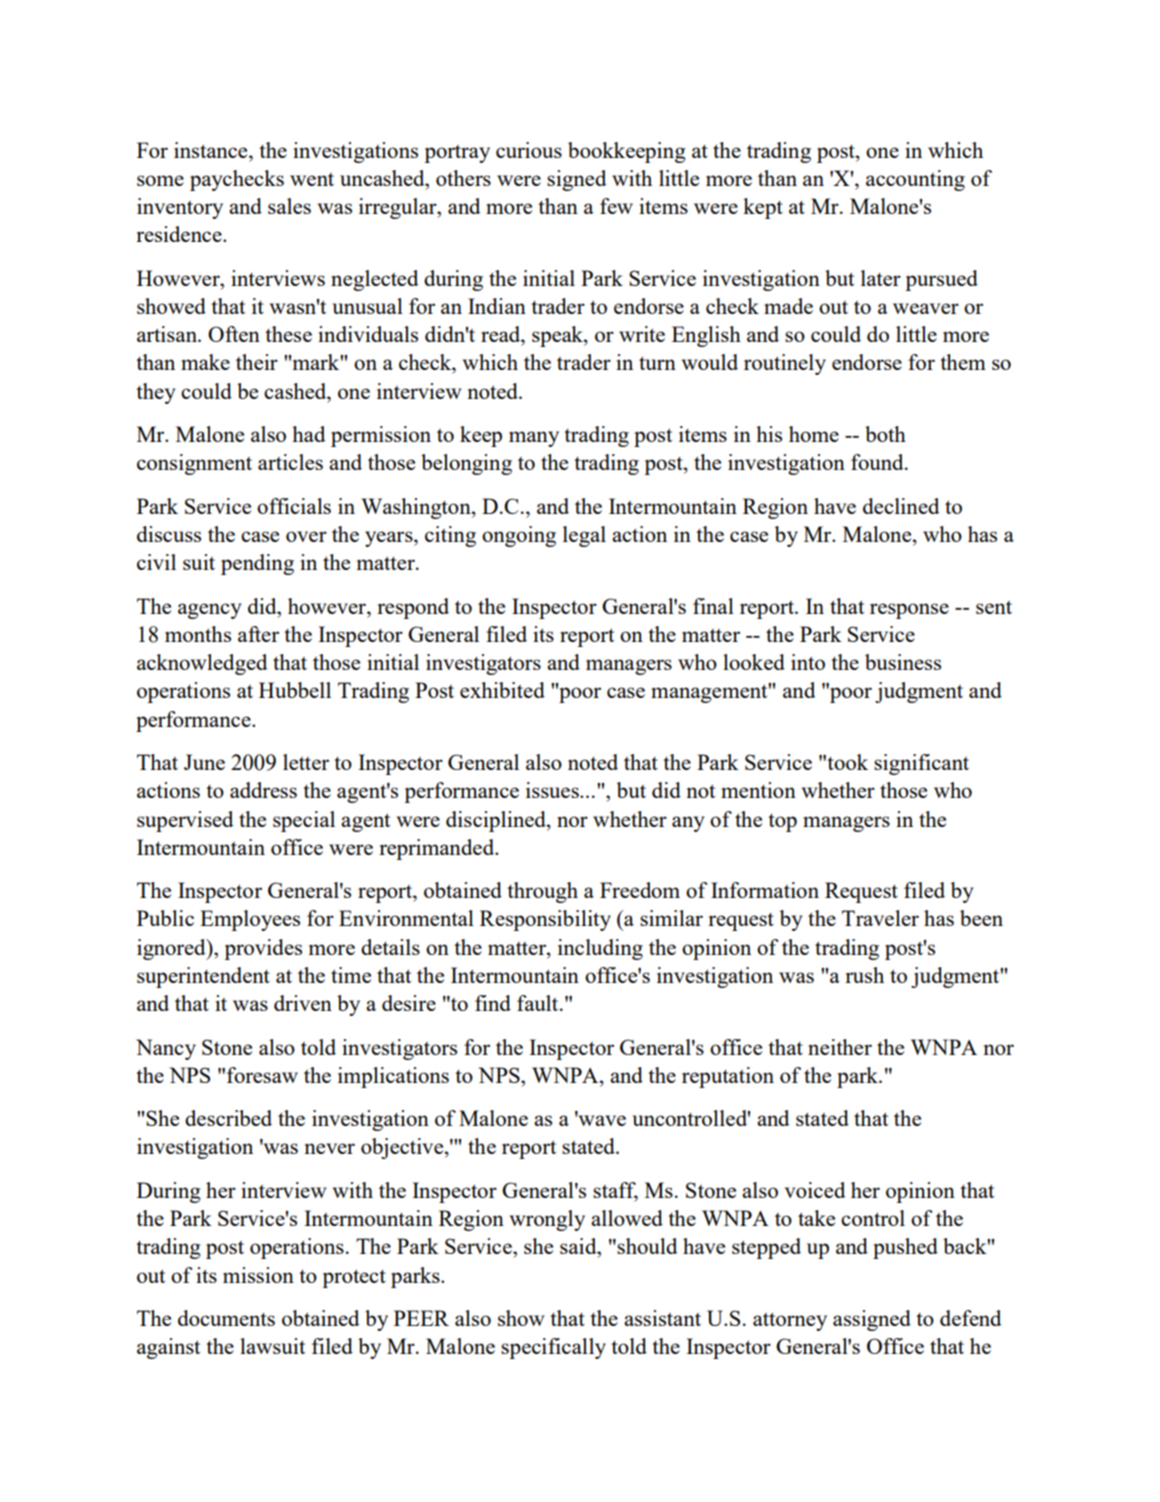 Image resolution: width=1160 pixels, height=1502 pixels. What do you see at coordinates (289, 206) in the screenshot?
I see `sales` at bounding box center [289, 206].
